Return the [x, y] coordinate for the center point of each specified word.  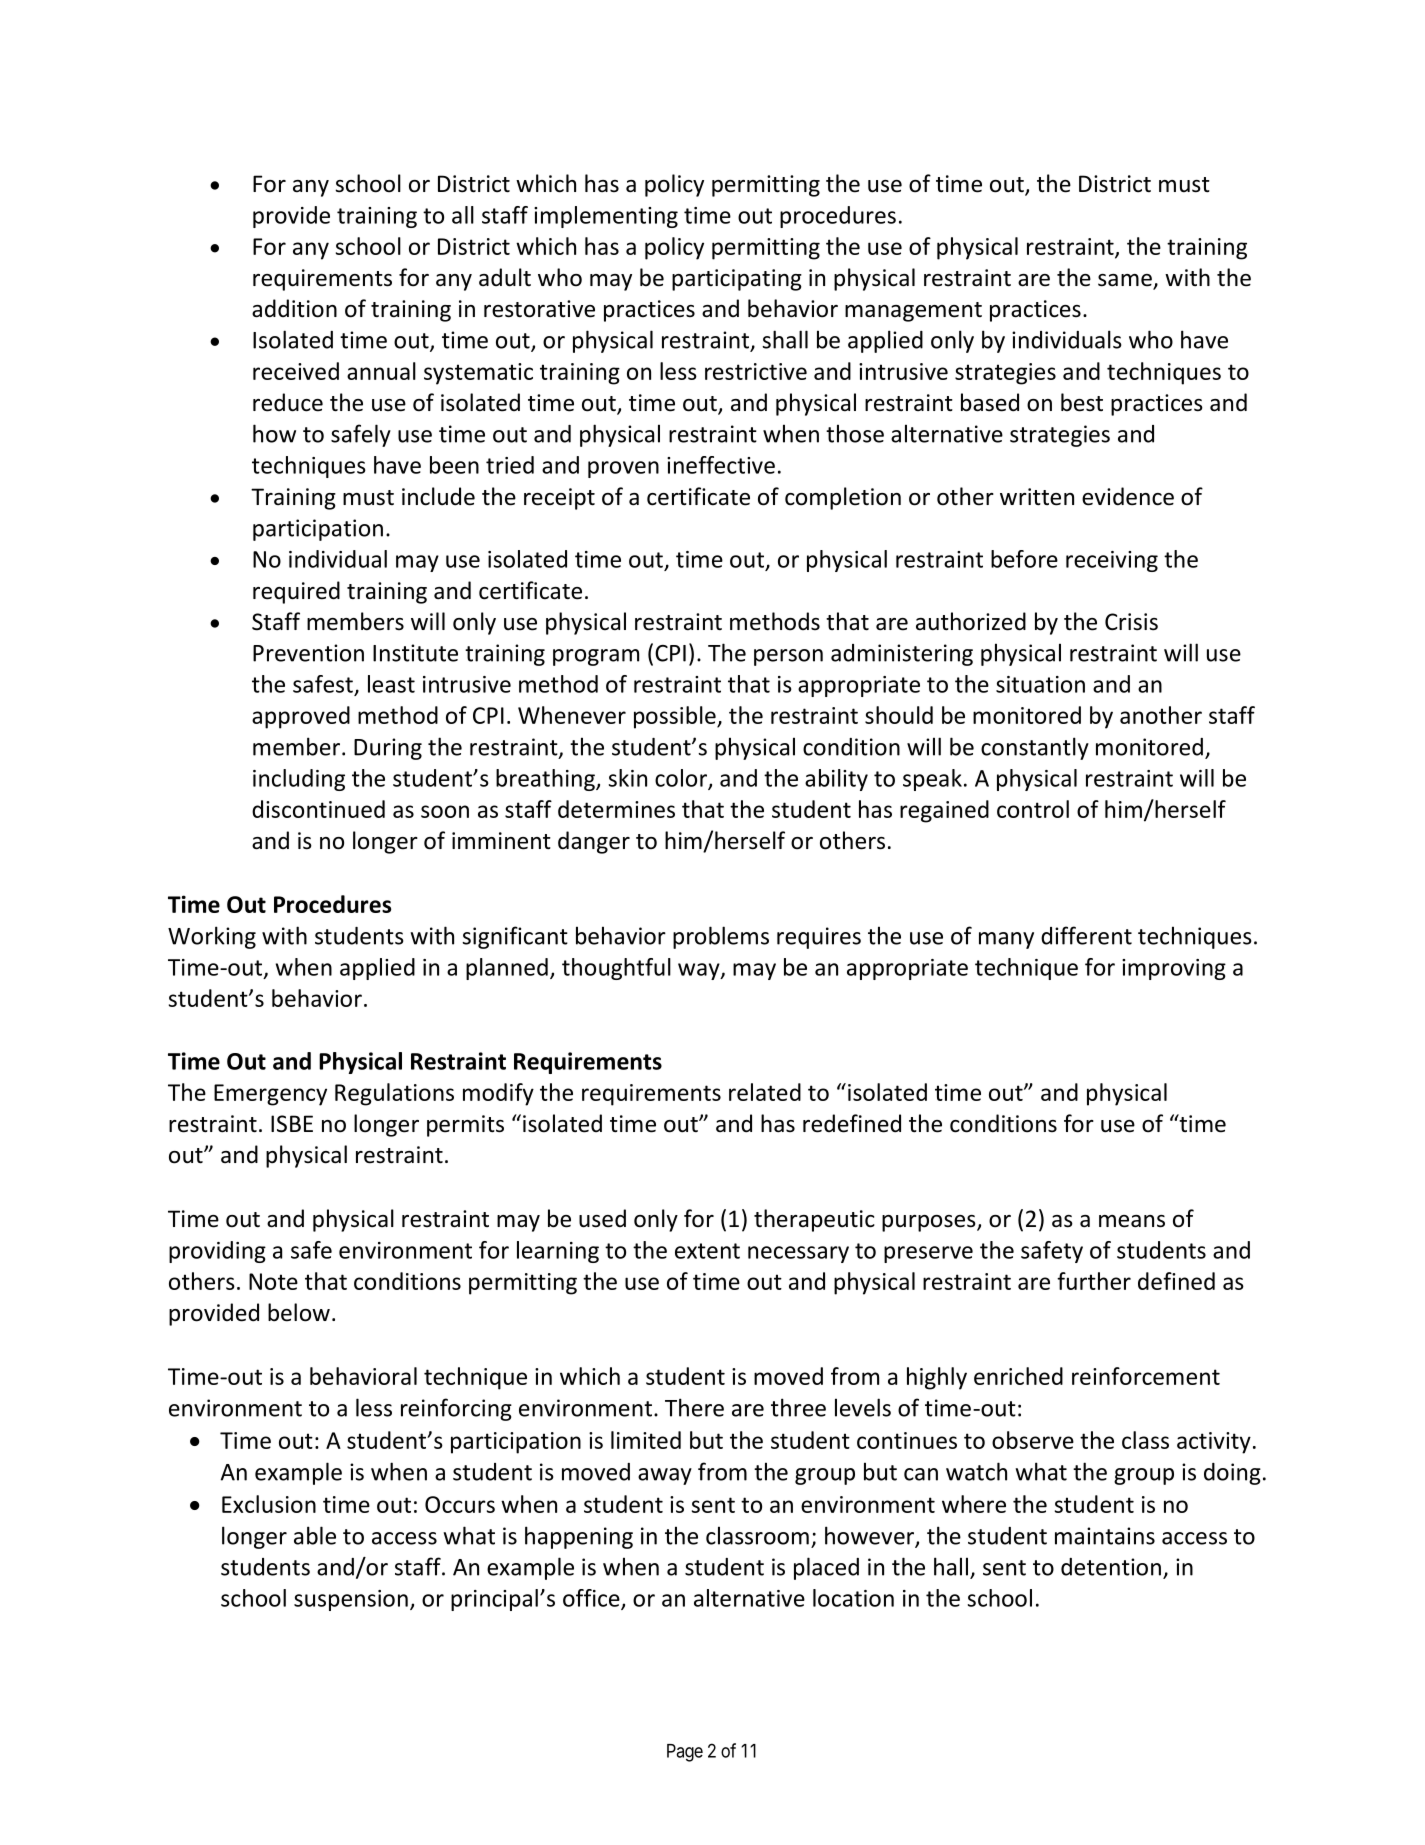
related [765, 1092]
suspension [351, 1600]
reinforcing [456, 1409]
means [1132, 1221]
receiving [1112, 561]
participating [737, 280]
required [296, 592]
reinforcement [1146, 1376]
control [1033, 809]
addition [294, 308]
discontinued [318, 809]
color [682, 779]
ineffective [721, 465]
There [694, 1407]
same [1126, 281]
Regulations [394, 1094]
